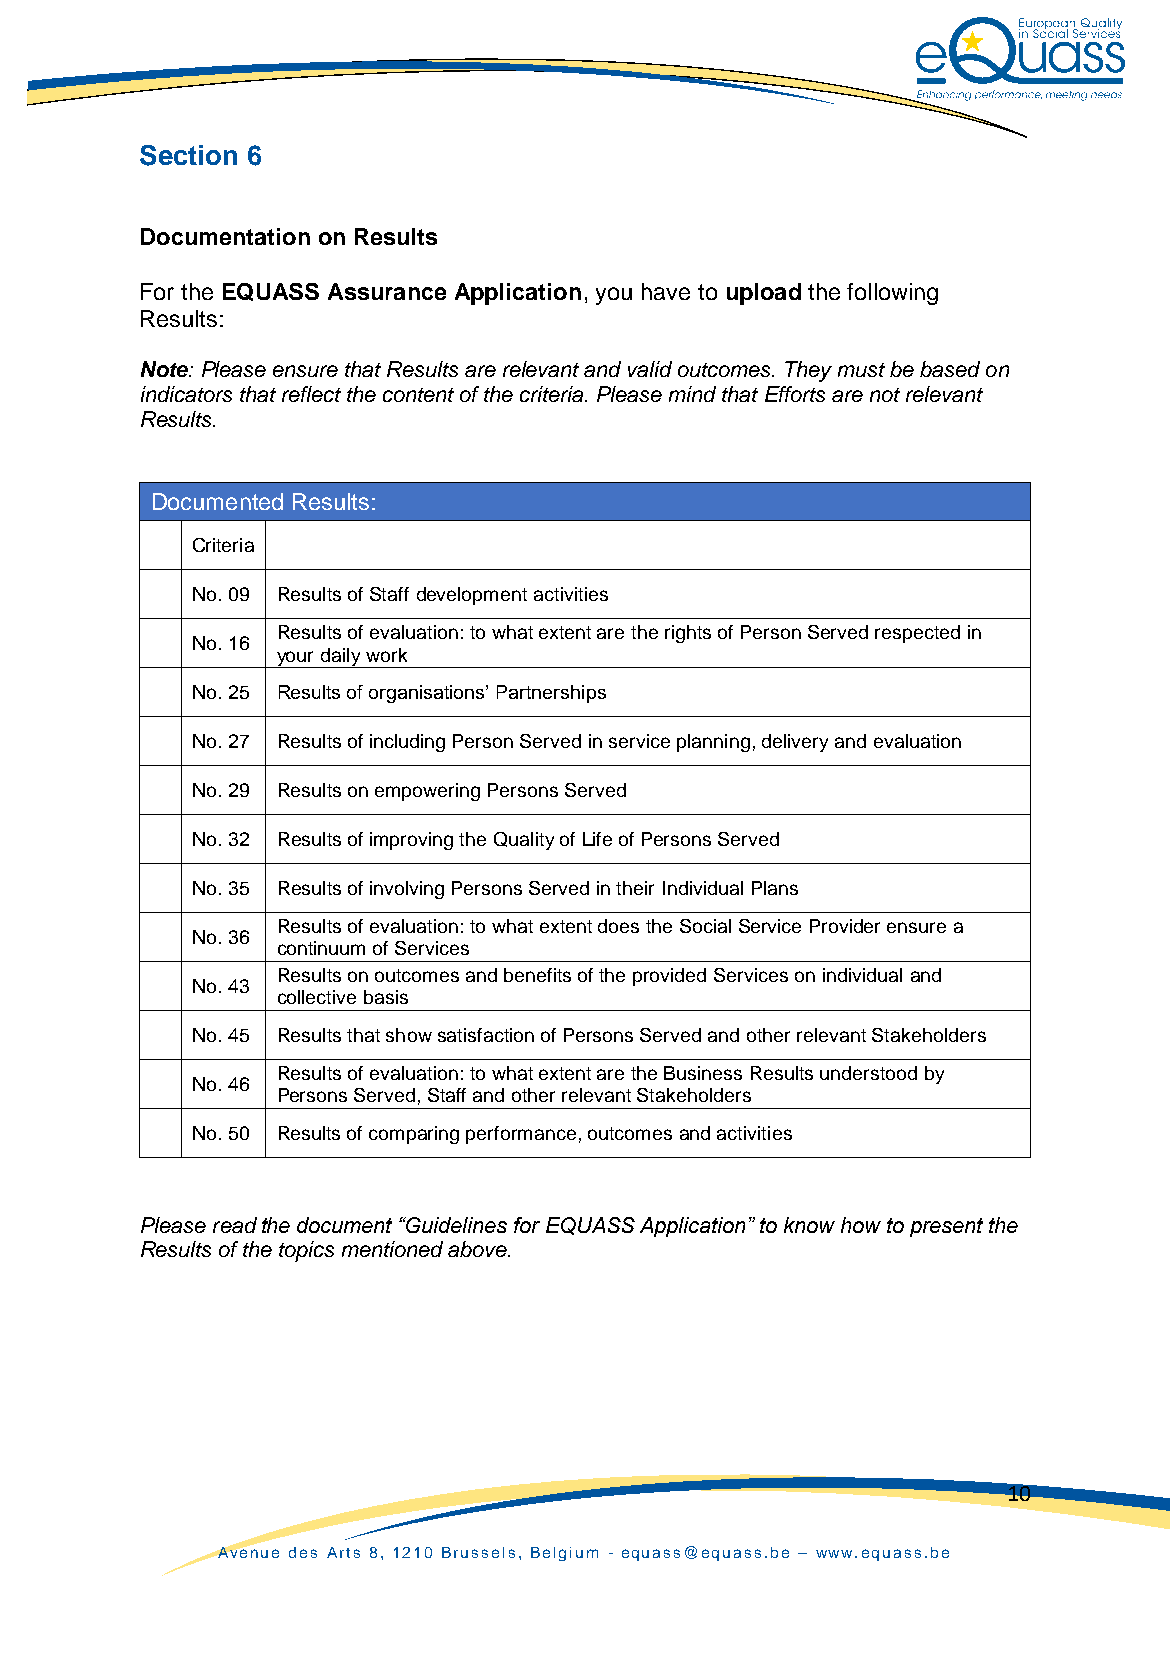 Image resolution: width=1170 pixels, height=1656 pixels. What do you see at coordinates (295, 659) in the page?
I see `your` at bounding box center [295, 659].
